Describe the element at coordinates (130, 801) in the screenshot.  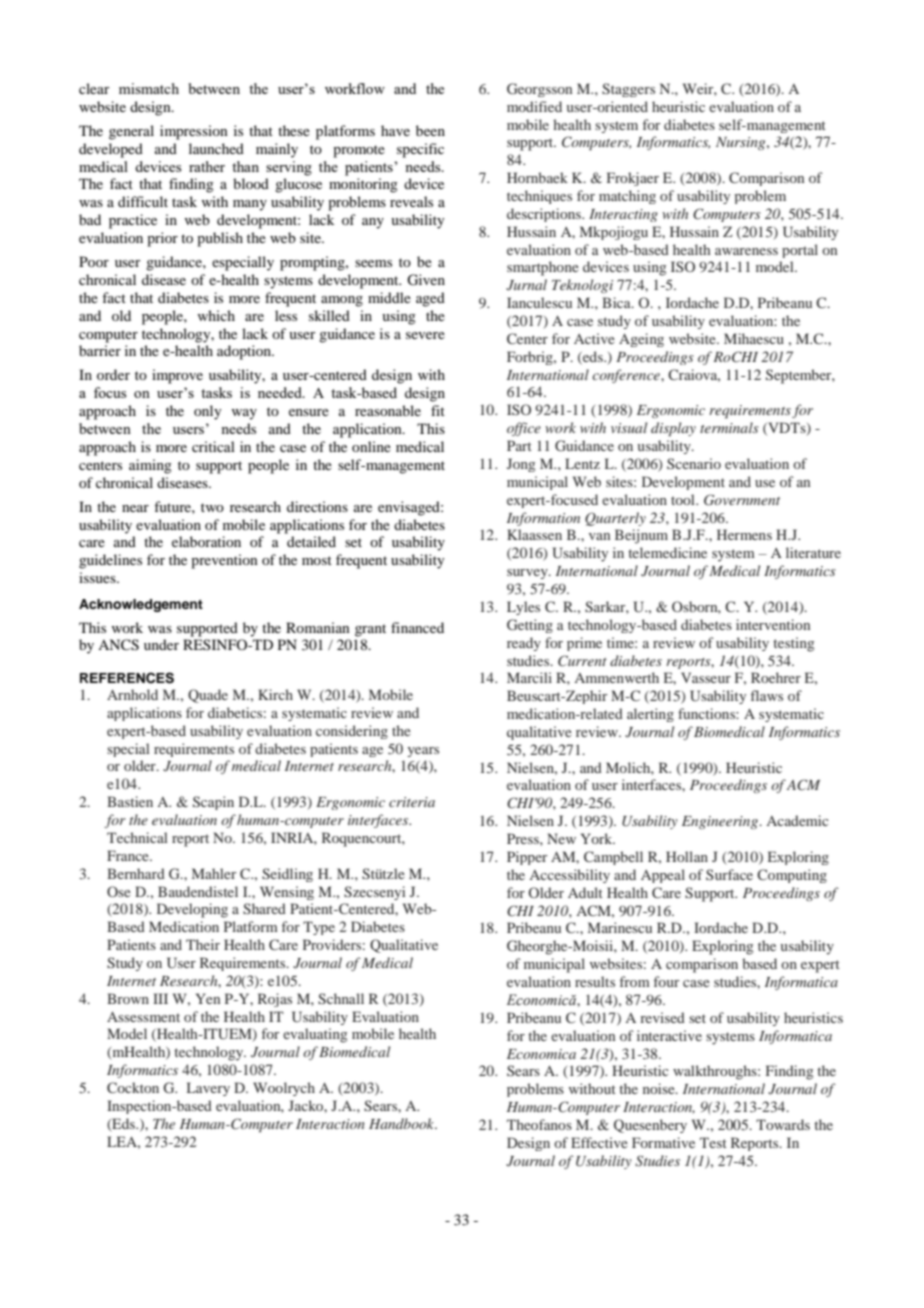
I see `Bastien` at that location.
